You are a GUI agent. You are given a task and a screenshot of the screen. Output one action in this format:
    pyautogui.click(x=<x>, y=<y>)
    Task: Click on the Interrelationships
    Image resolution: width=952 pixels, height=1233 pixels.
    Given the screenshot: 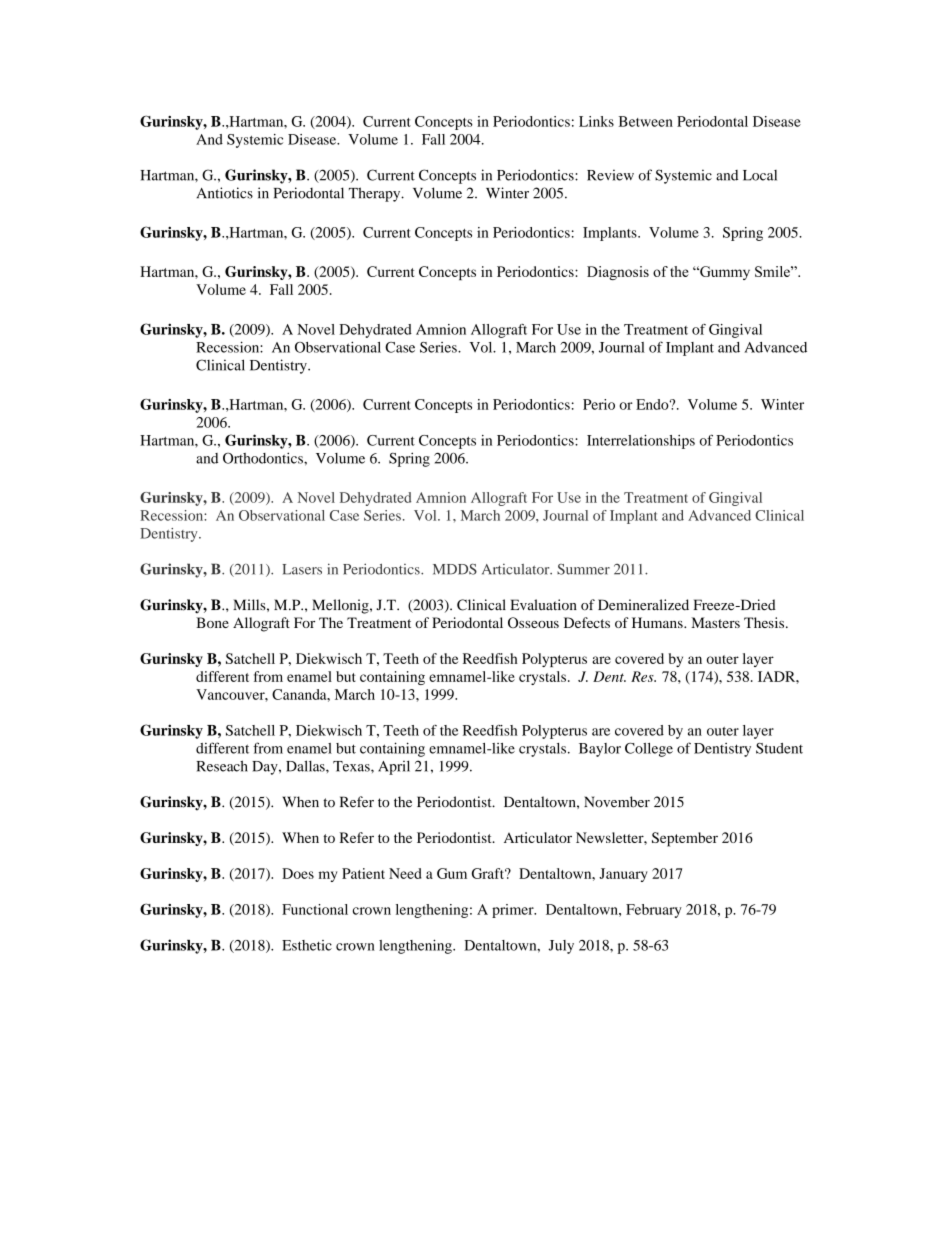 What is the action you would take?
    pyautogui.click(x=641, y=442)
